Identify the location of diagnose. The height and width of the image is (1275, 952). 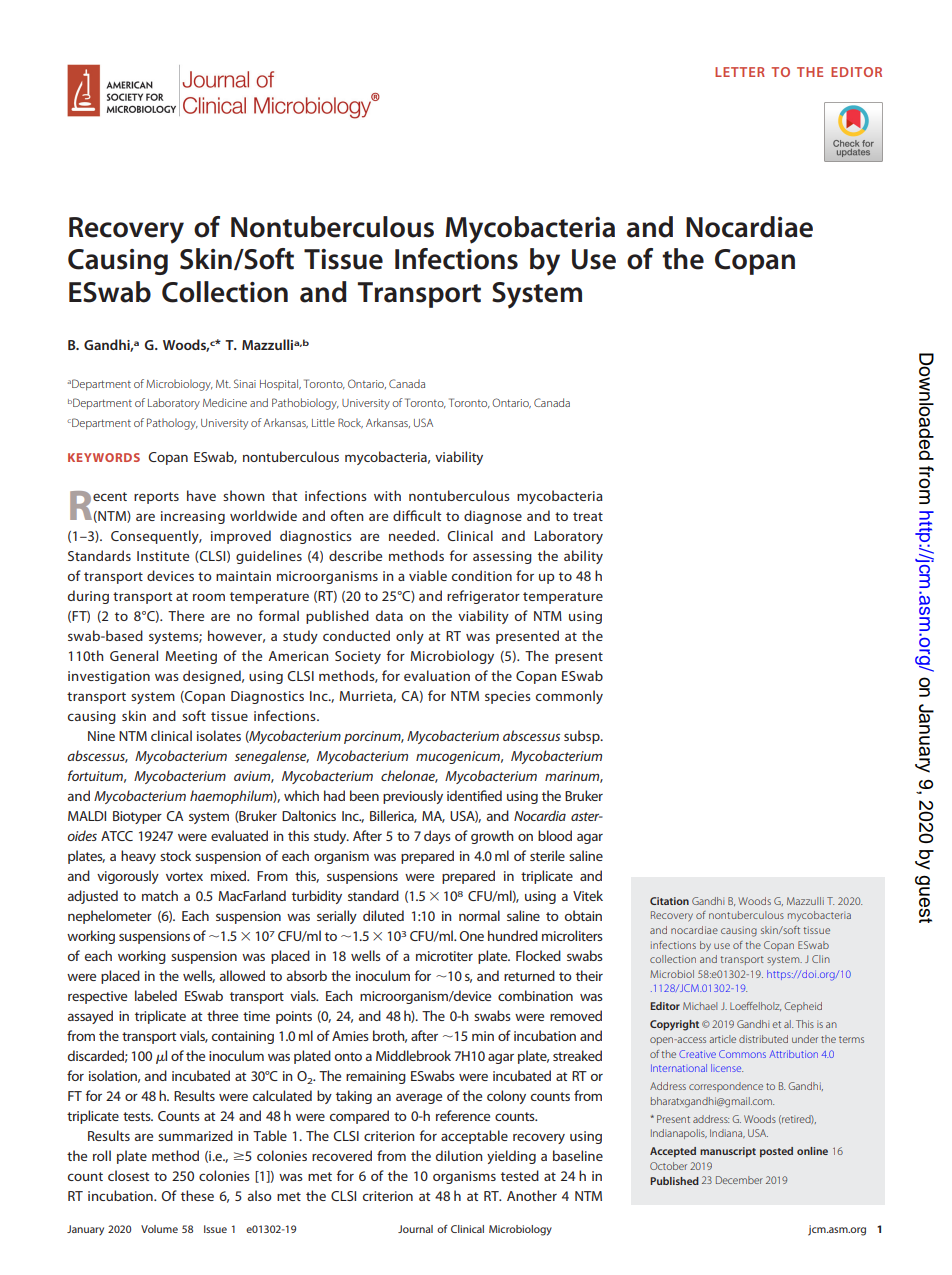
(493, 517).
